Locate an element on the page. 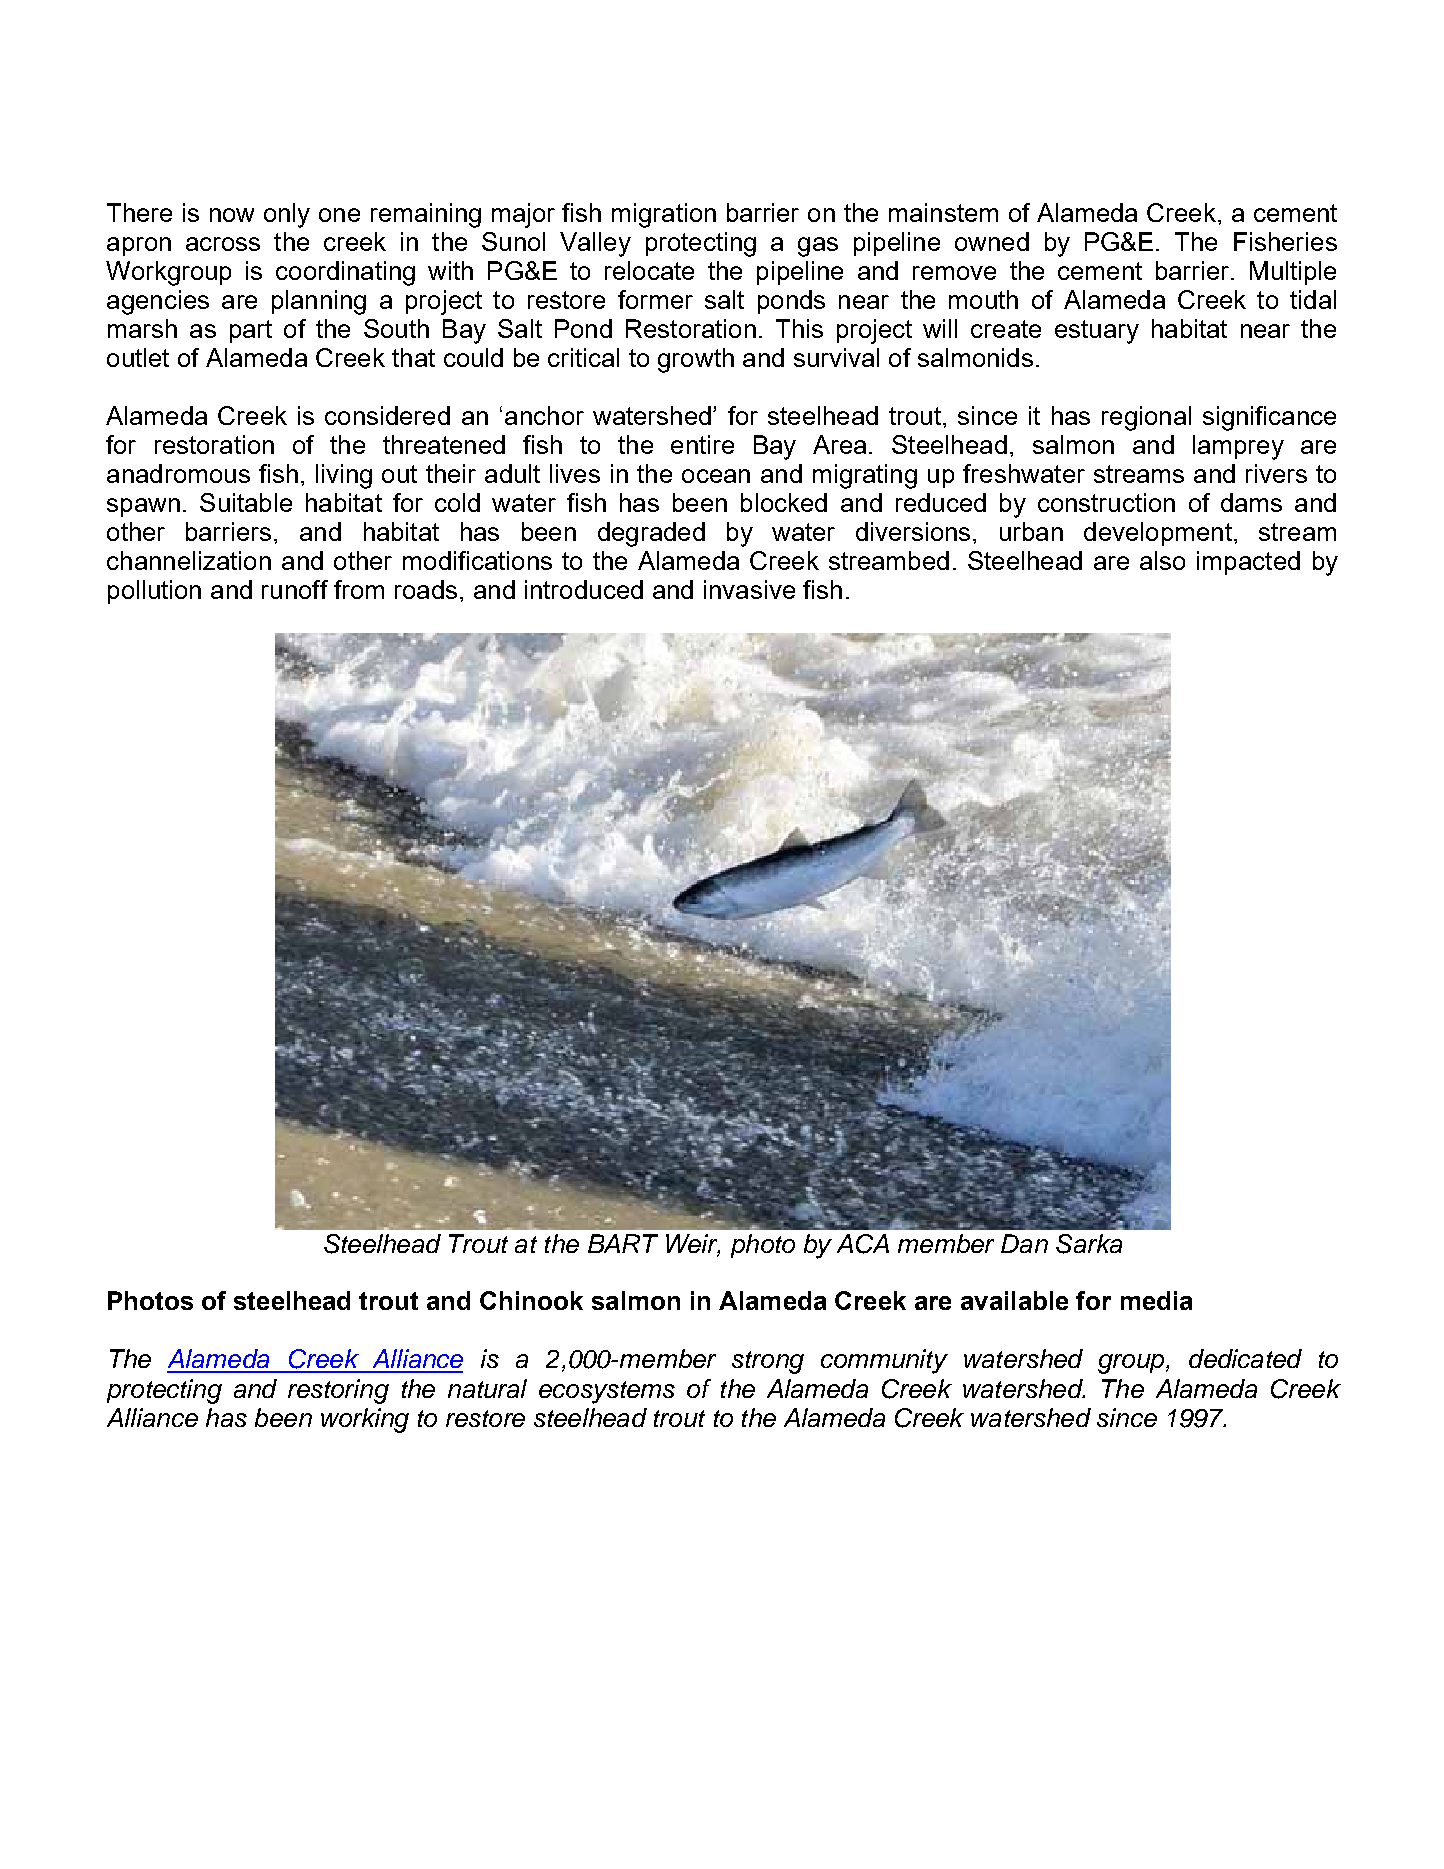 The image size is (1444, 1869). invasive is located at coordinates (749, 589).
